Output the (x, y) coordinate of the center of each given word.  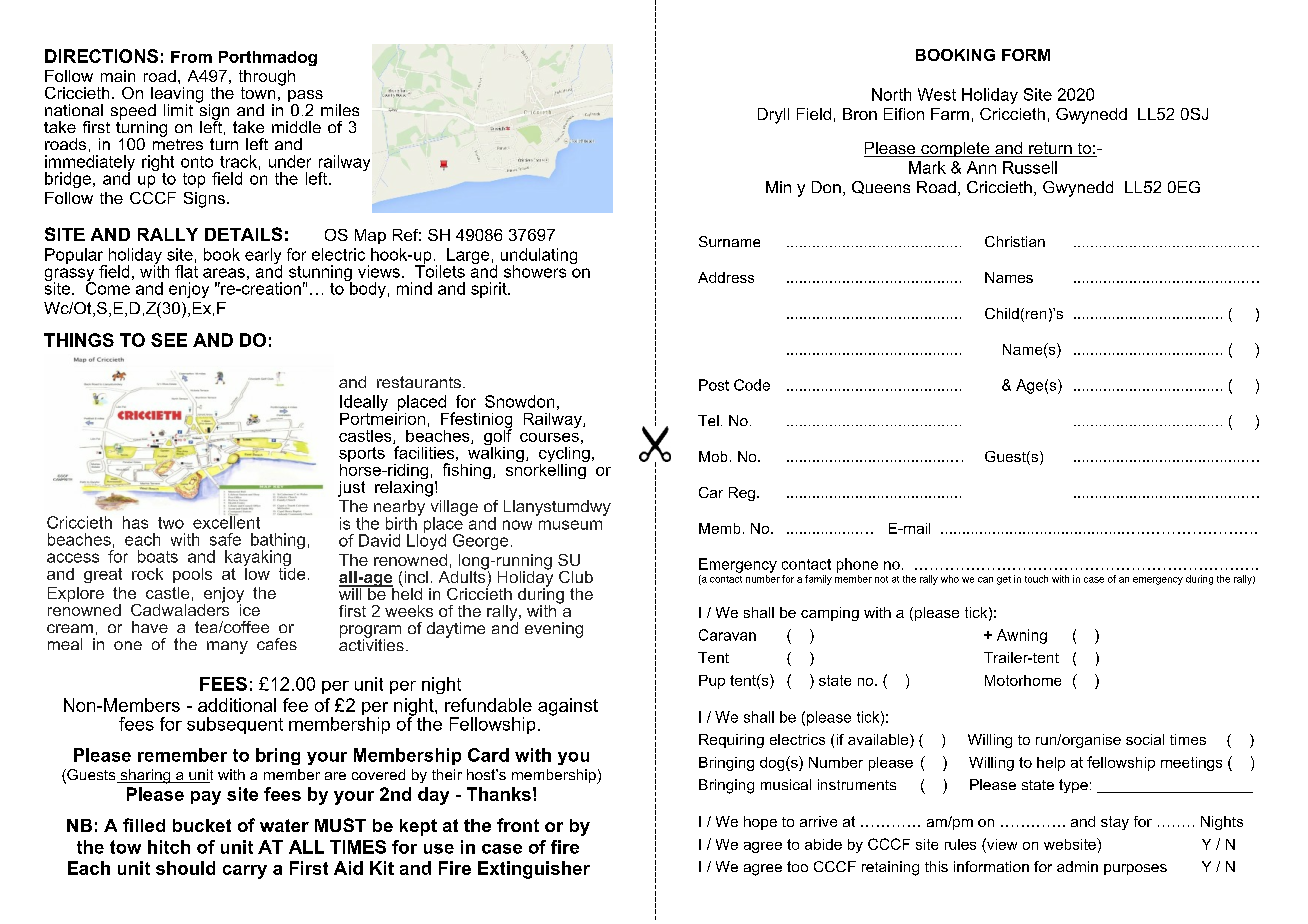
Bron (860, 114)
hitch (169, 847)
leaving (177, 96)
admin (1077, 866)
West (937, 94)
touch (1036, 579)
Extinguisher (534, 870)
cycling (564, 456)
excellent (226, 521)
